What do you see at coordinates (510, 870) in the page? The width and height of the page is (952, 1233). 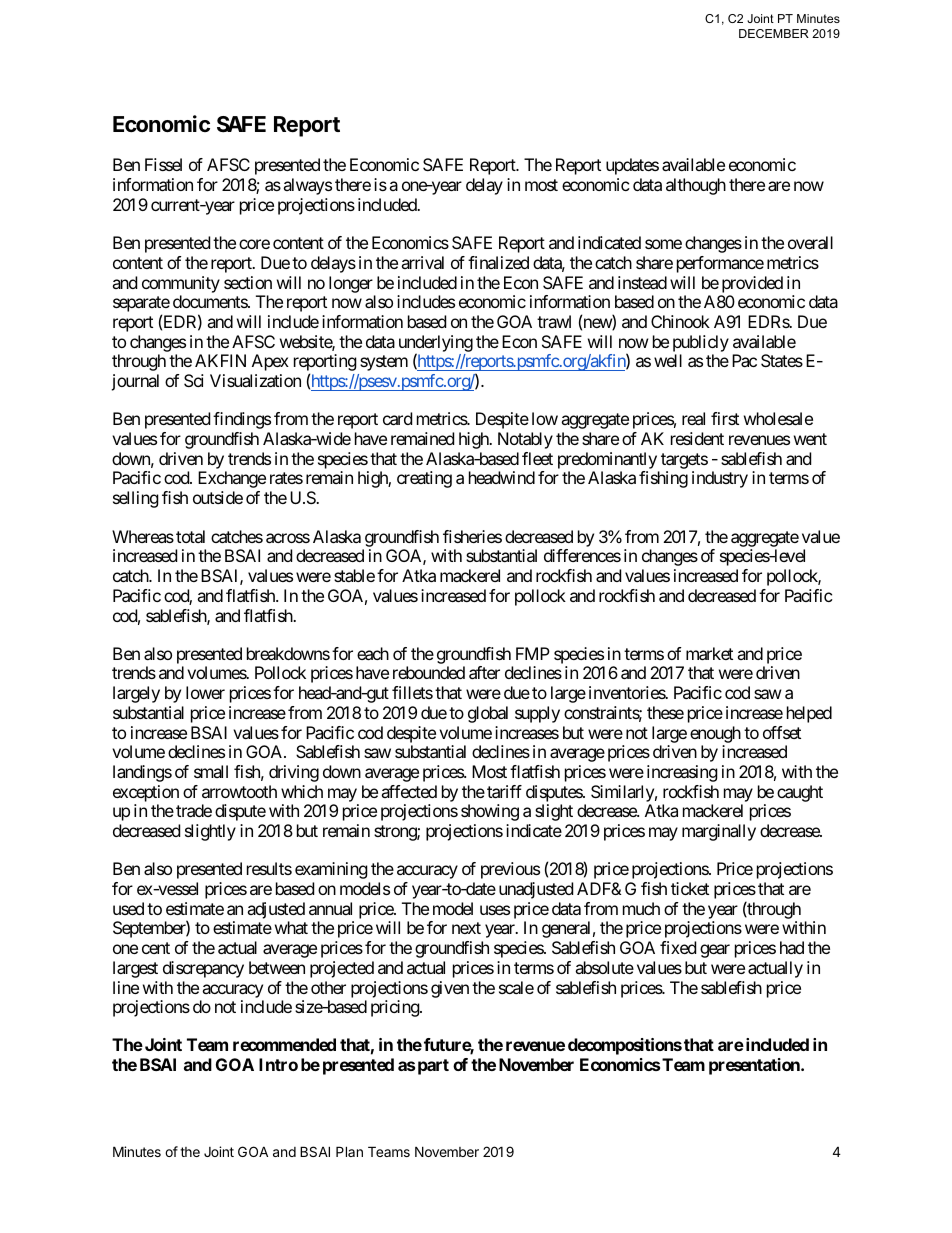 I see `previous` at bounding box center [510, 870].
